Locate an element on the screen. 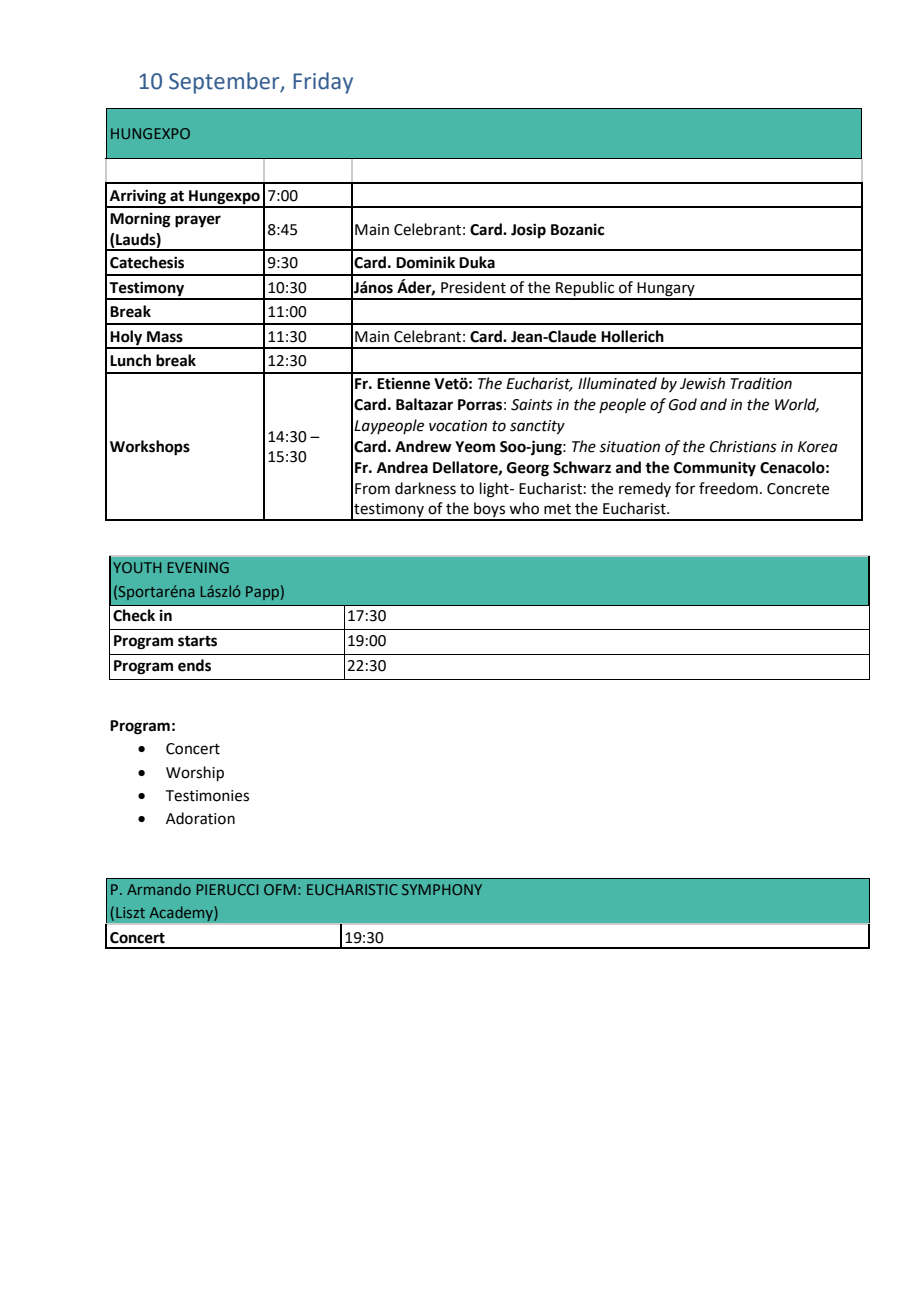 This screenshot has width=924, height=1308. President is located at coordinates (473, 287).
